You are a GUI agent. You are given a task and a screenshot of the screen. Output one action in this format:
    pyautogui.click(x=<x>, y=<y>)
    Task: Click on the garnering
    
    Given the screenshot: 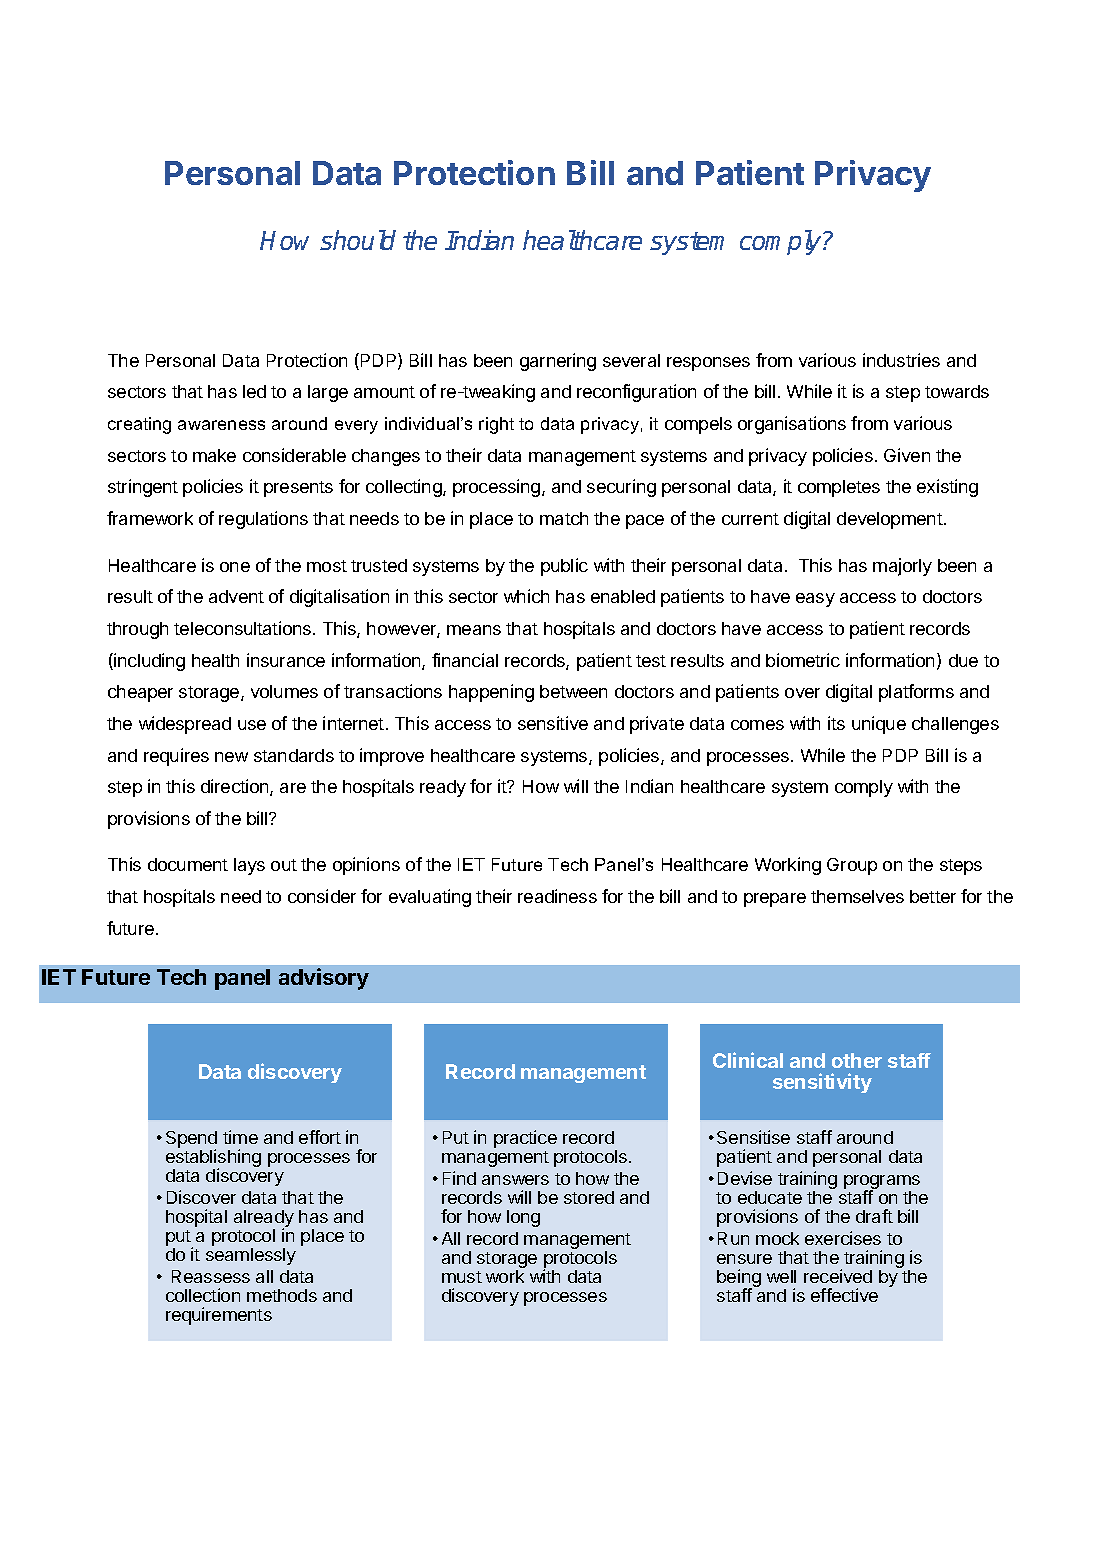 What is the action you would take?
    pyautogui.click(x=558, y=362)
